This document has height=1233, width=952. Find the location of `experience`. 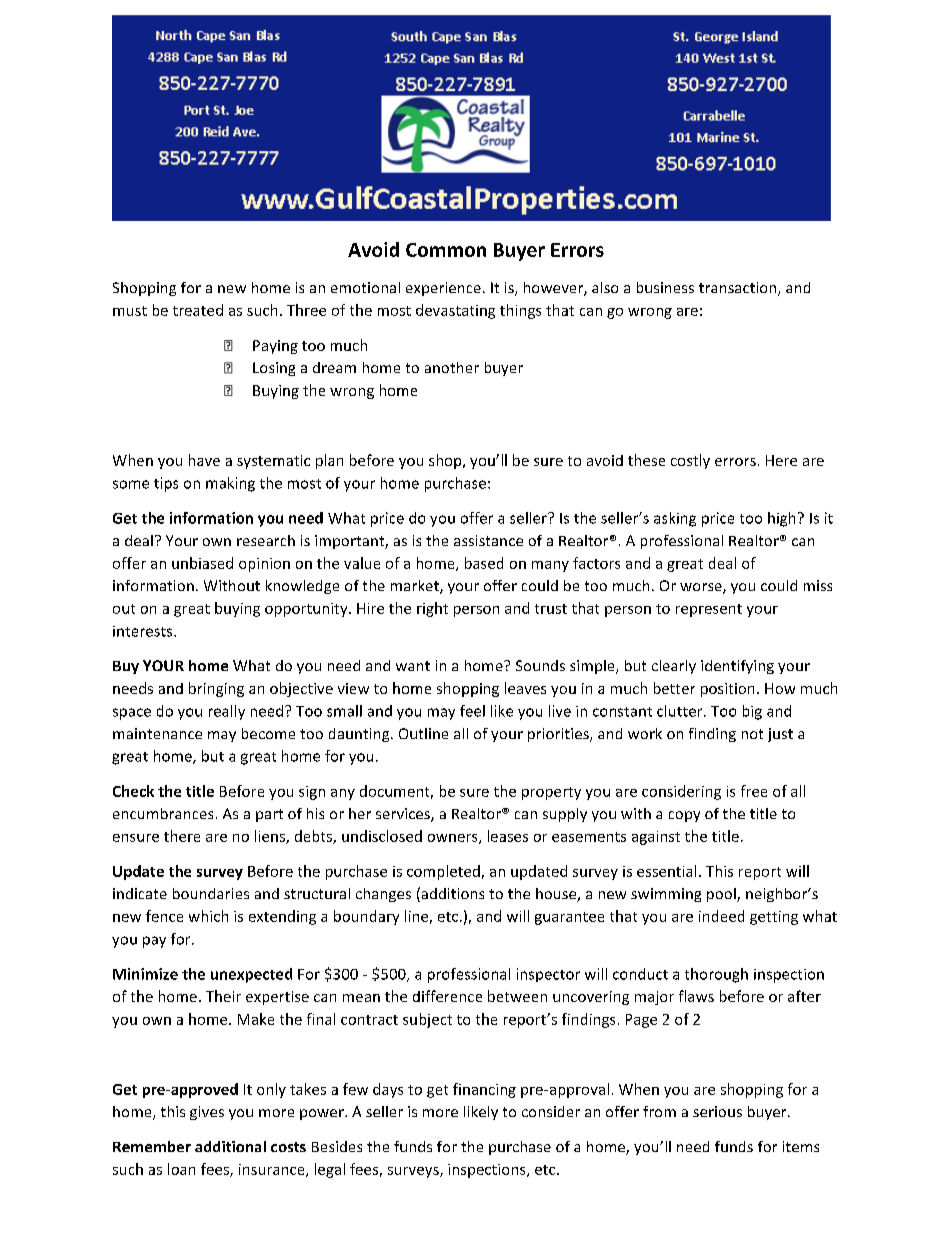

experience is located at coordinates (443, 289).
